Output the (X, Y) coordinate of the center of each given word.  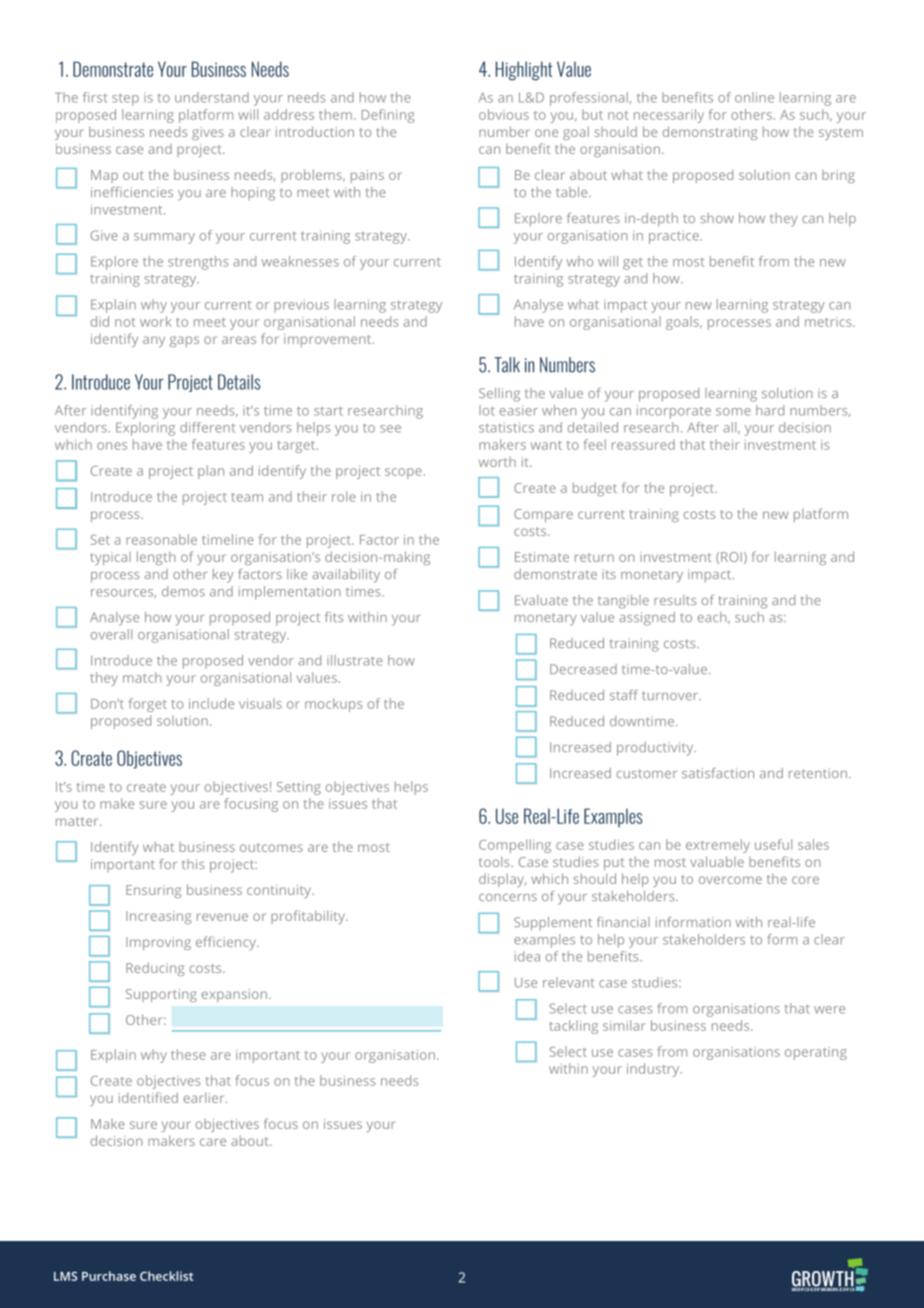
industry (654, 1070)
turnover (671, 695)
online (754, 97)
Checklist (166, 1276)
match (142, 677)
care (213, 1142)
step (125, 99)
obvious (504, 114)
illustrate (355, 660)
